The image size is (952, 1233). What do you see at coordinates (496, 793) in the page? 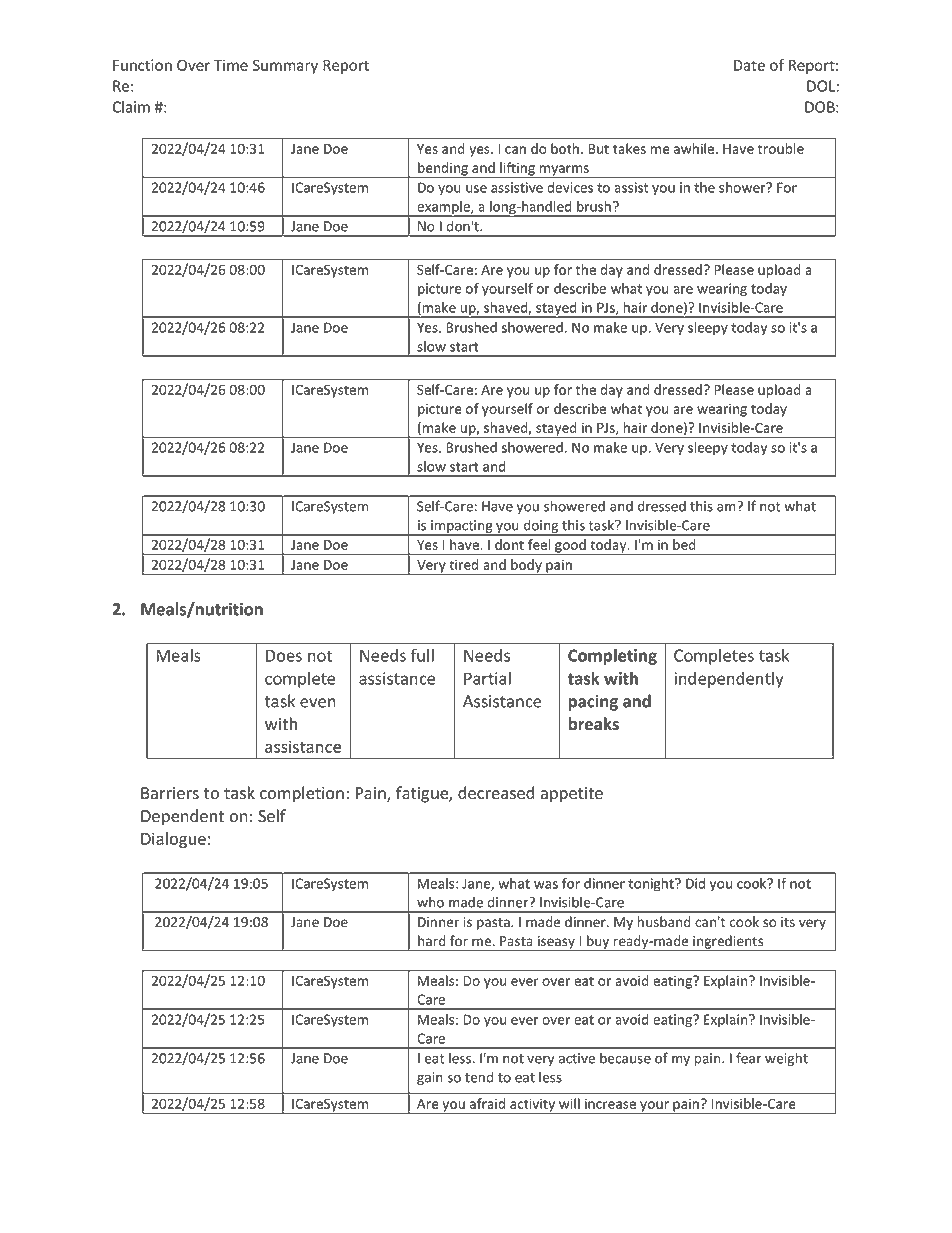
I see `decreased` at bounding box center [496, 793].
